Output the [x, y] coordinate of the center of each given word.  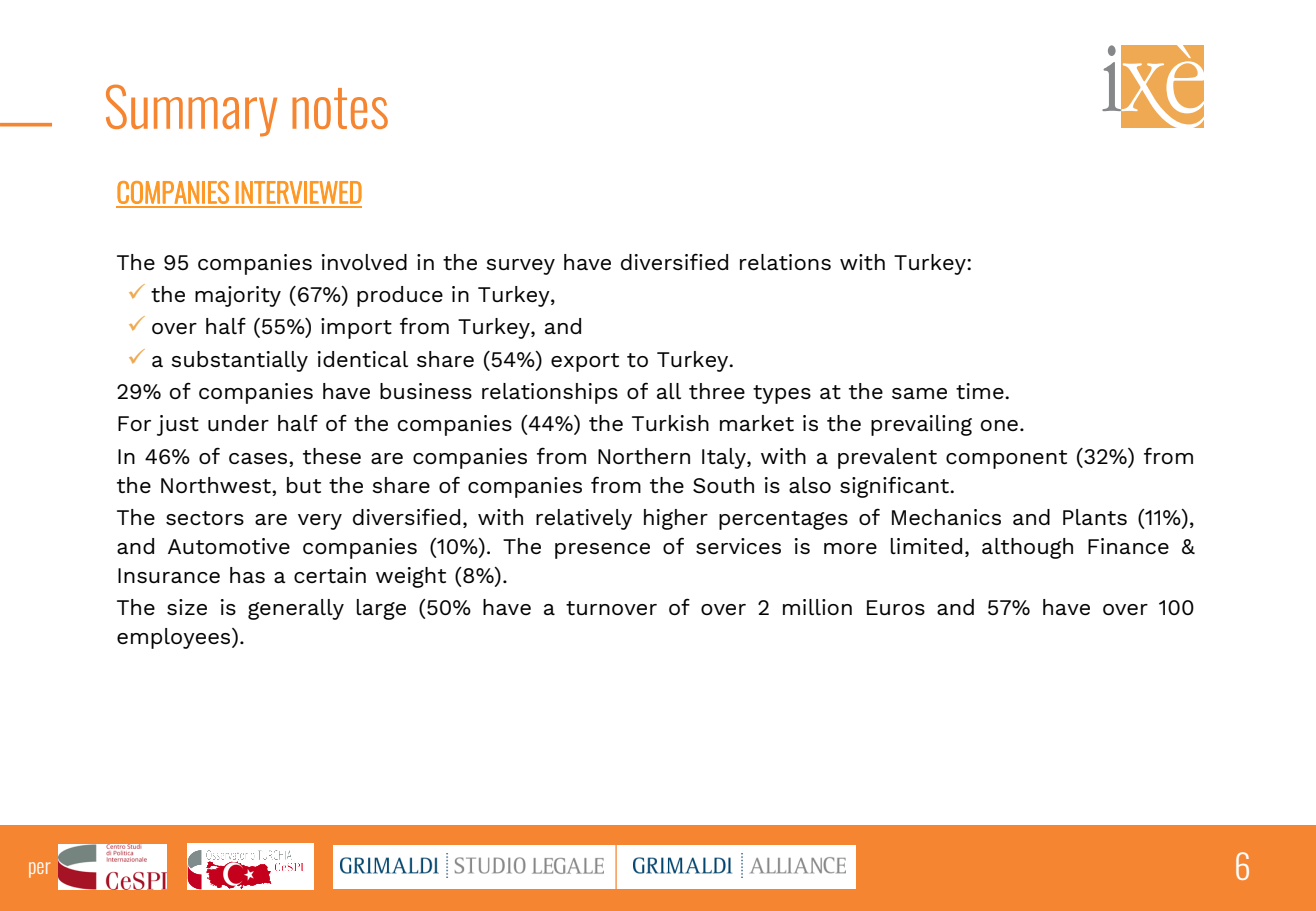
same [919, 393]
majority [238, 296]
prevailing [921, 425]
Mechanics [946, 517]
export [585, 362]
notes [340, 108]
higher [676, 519]
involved [364, 262]
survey [520, 267]
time [981, 391]
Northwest [217, 485]
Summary [191, 110]
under [238, 423]
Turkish [670, 423]
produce [400, 296]
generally [296, 609]
